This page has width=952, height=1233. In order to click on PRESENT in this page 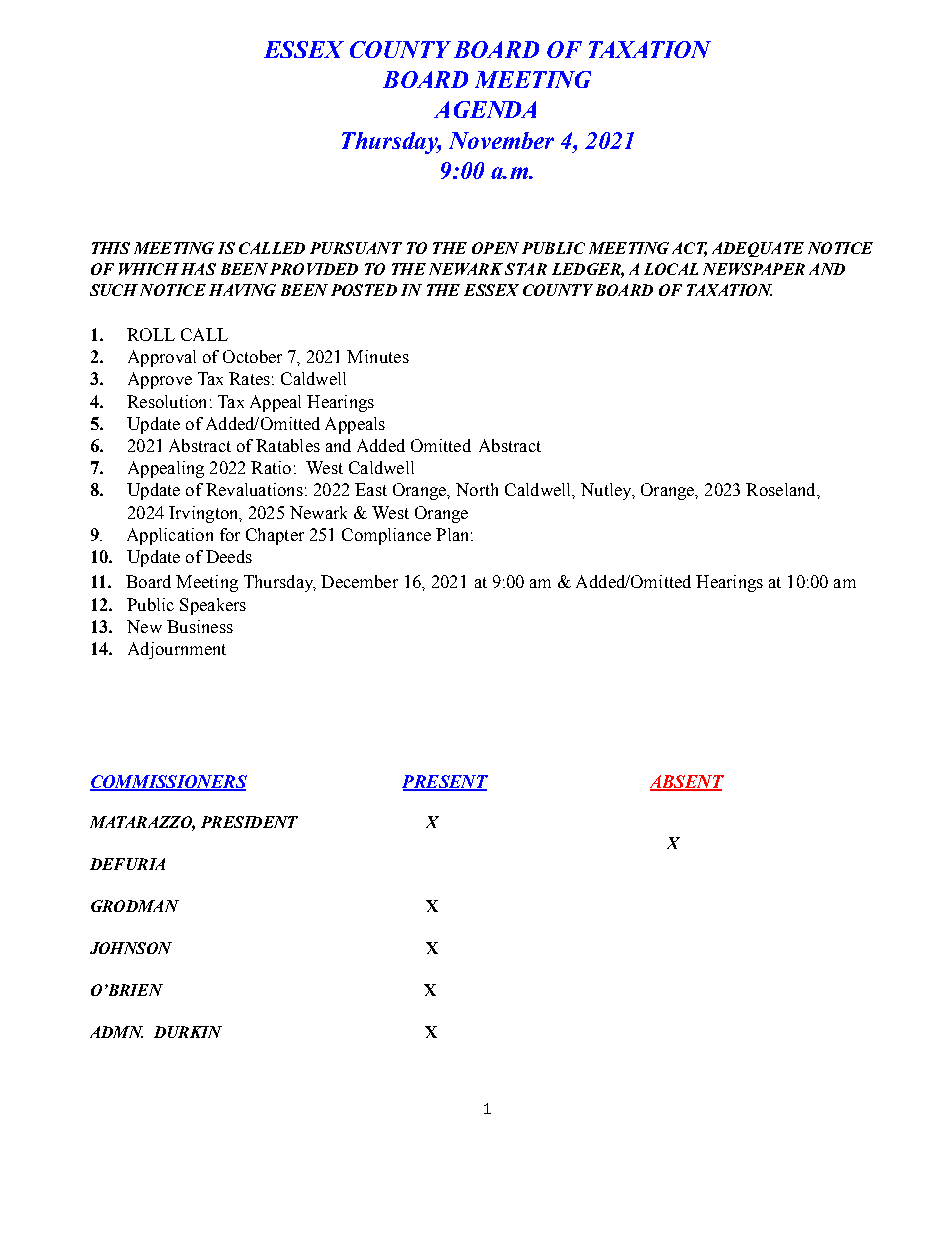, I will do `click(445, 783)`.
